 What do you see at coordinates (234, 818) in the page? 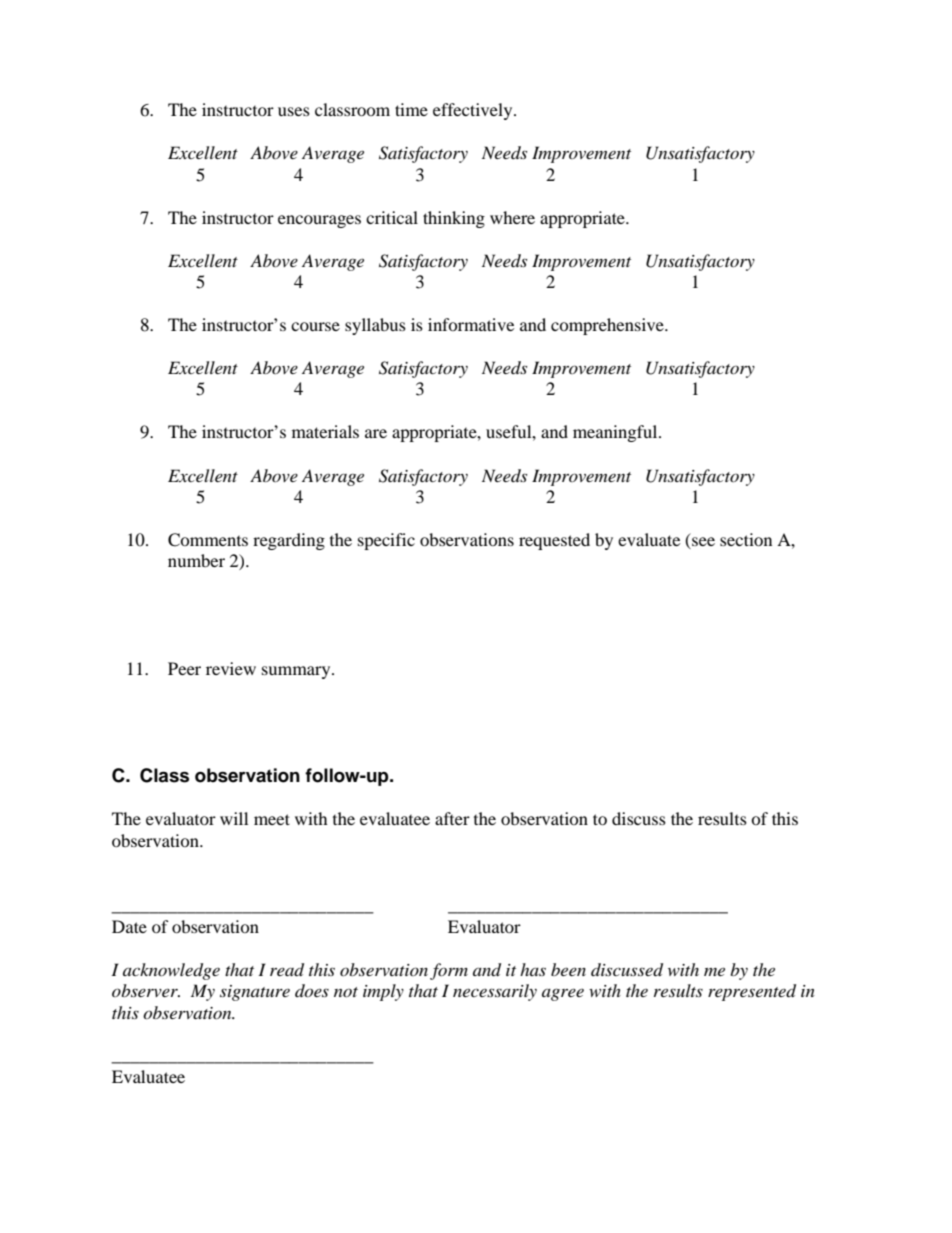
I see `will` at bounding box center [234, 818].
